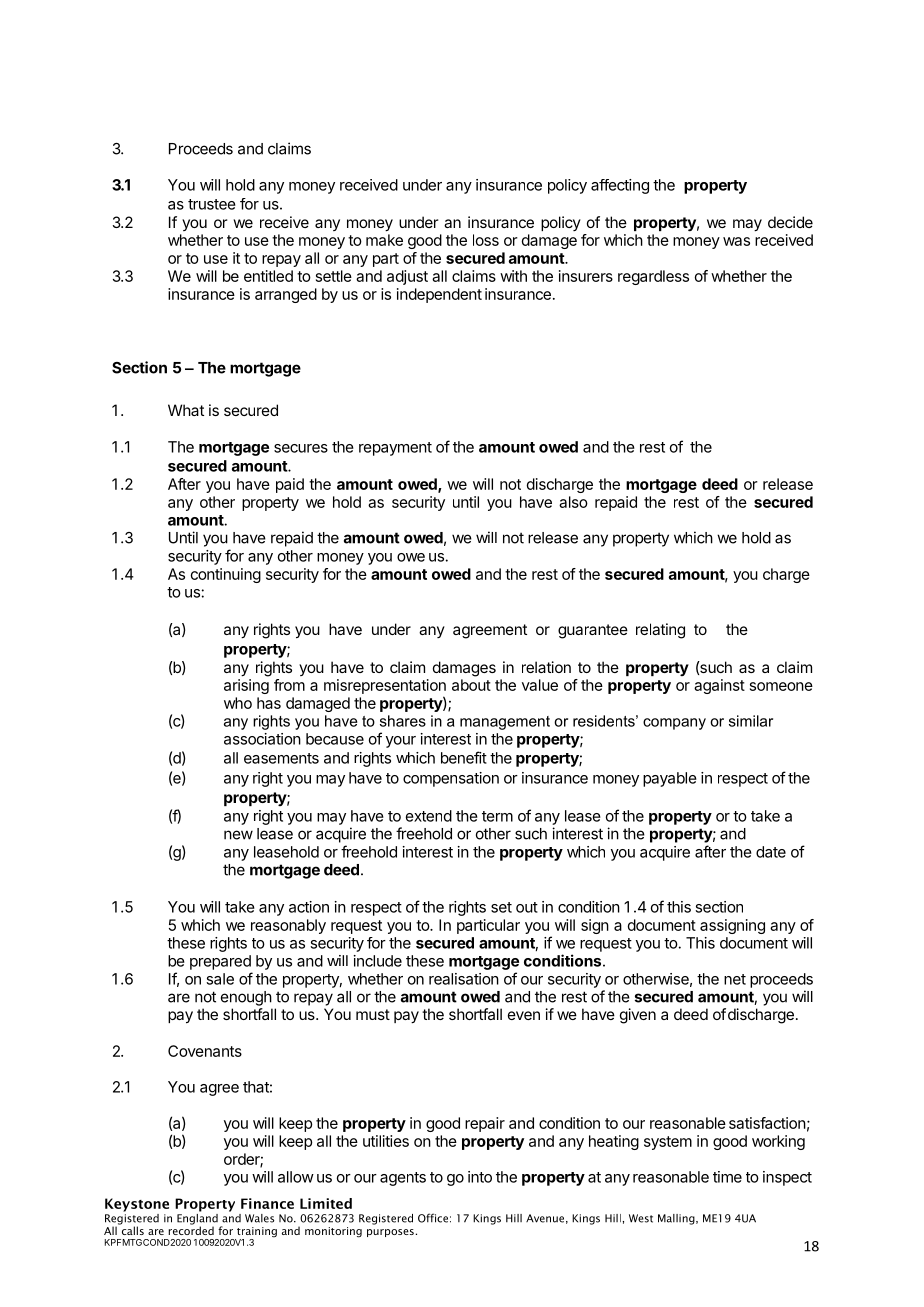  What do you see at coordinates (736, 241) in the image?
I see `was` at bounding box center [736, 241].
